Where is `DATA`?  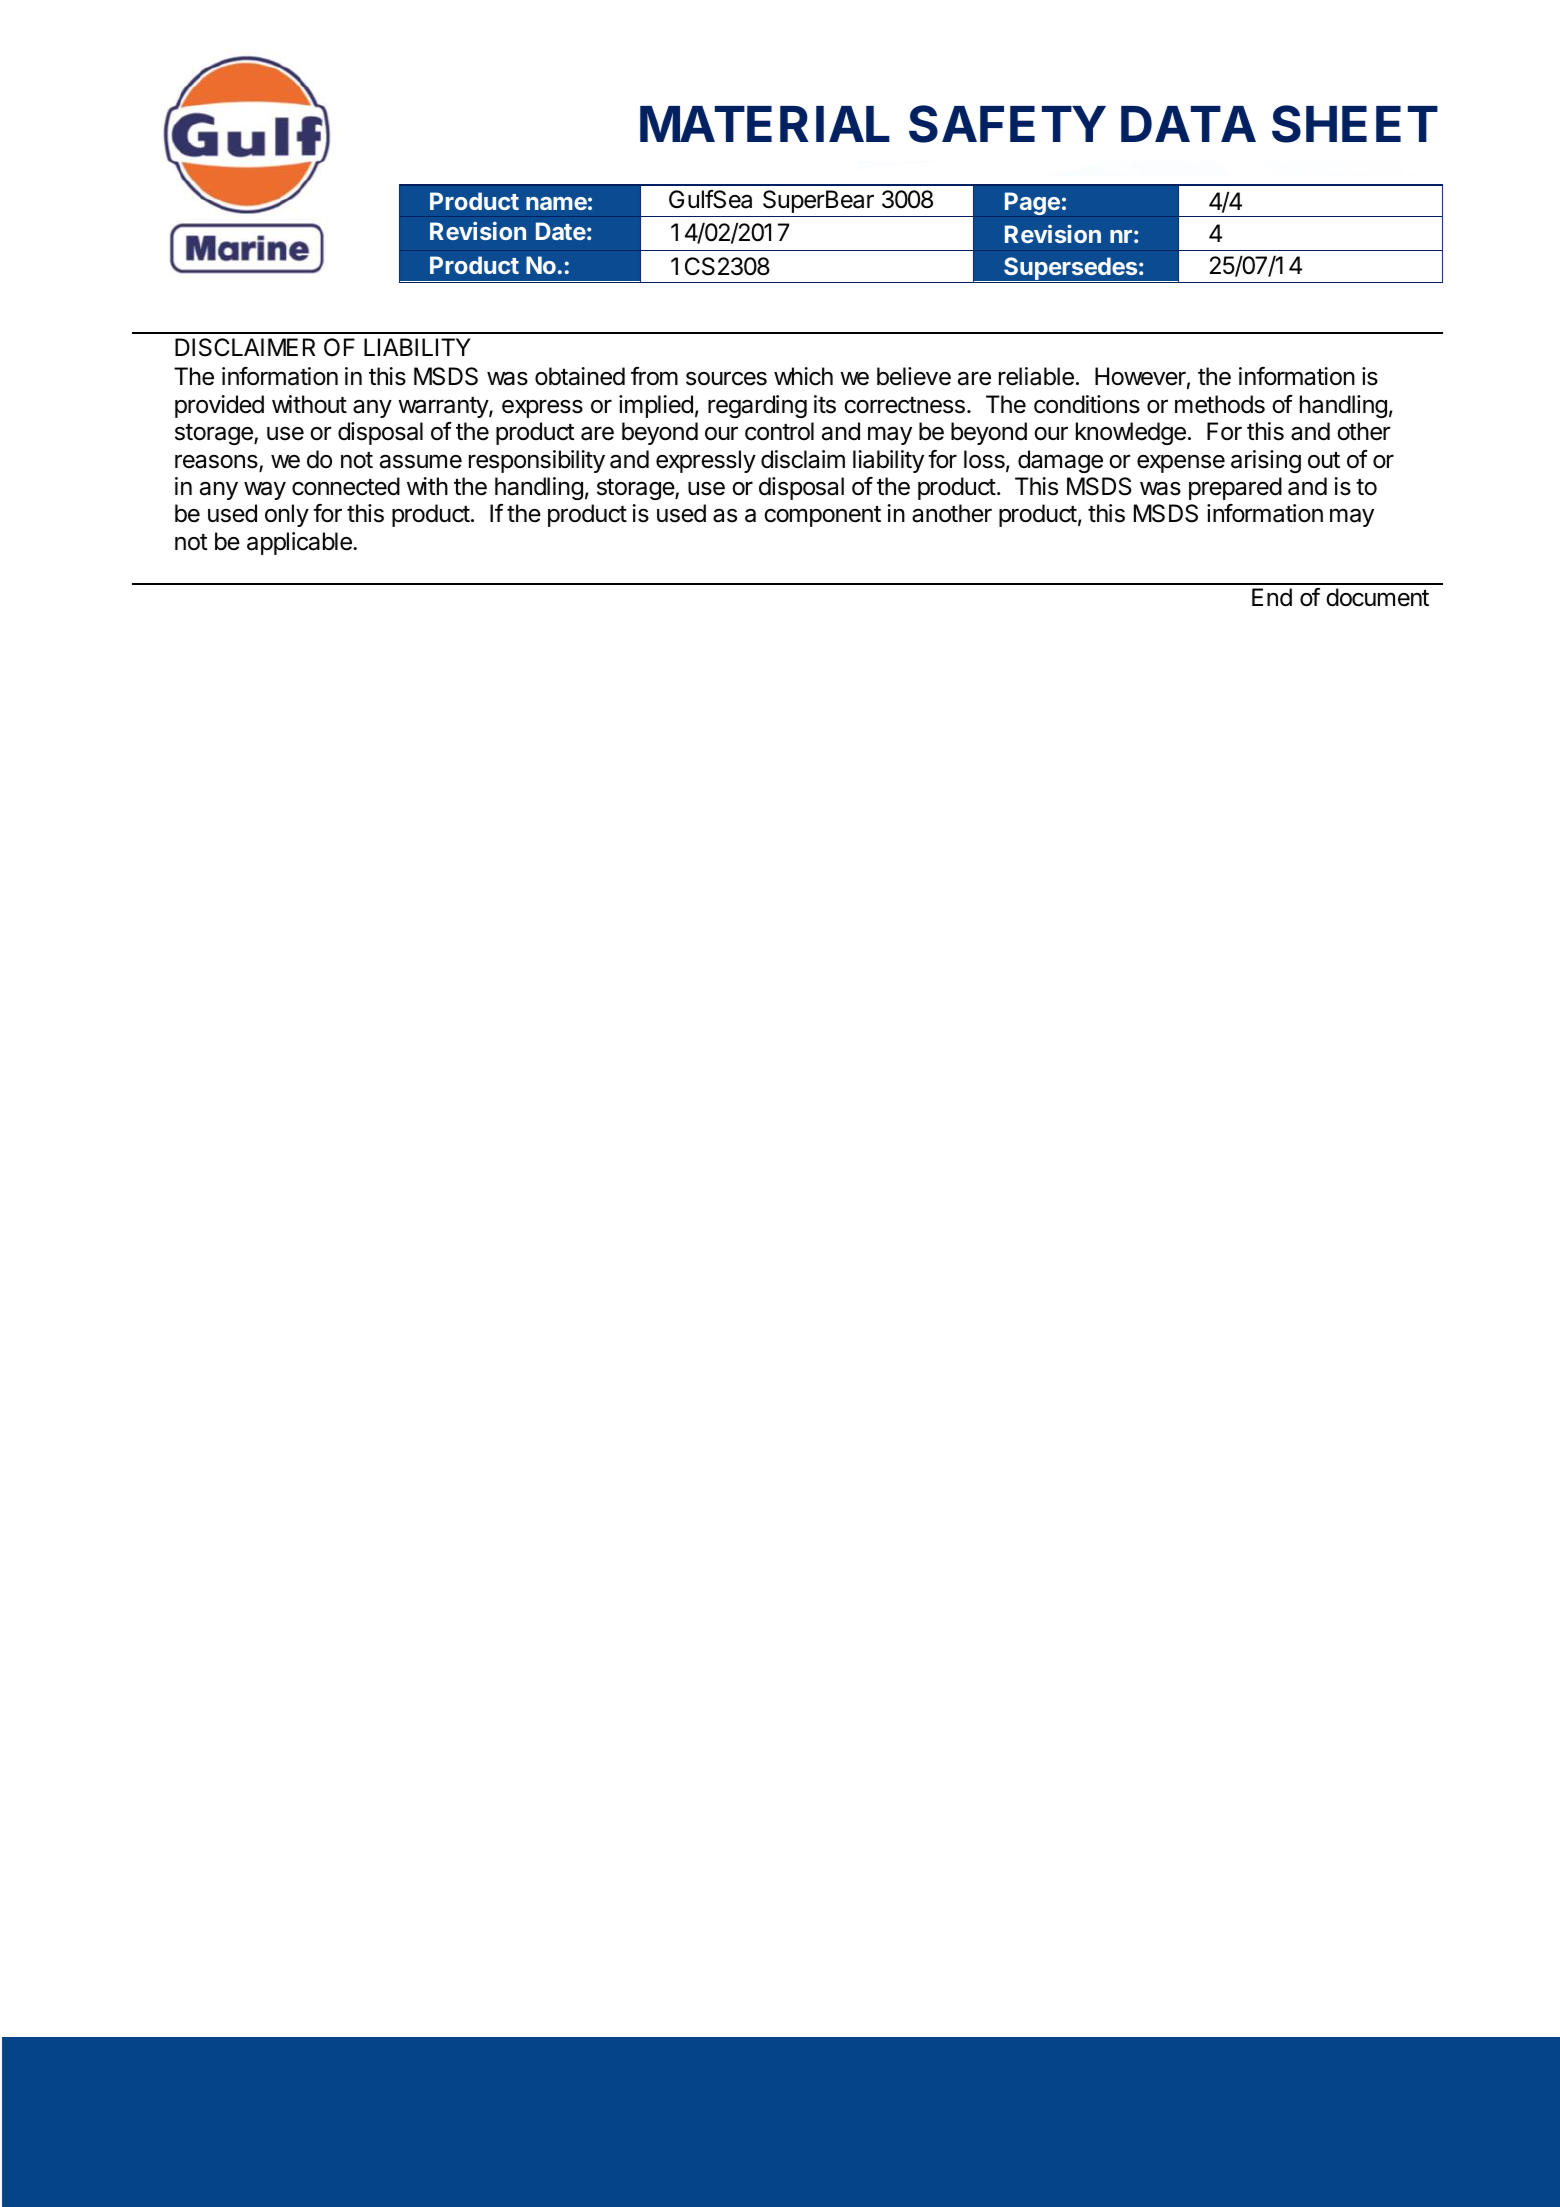
DATA is located at coordinates (1188, 124).
